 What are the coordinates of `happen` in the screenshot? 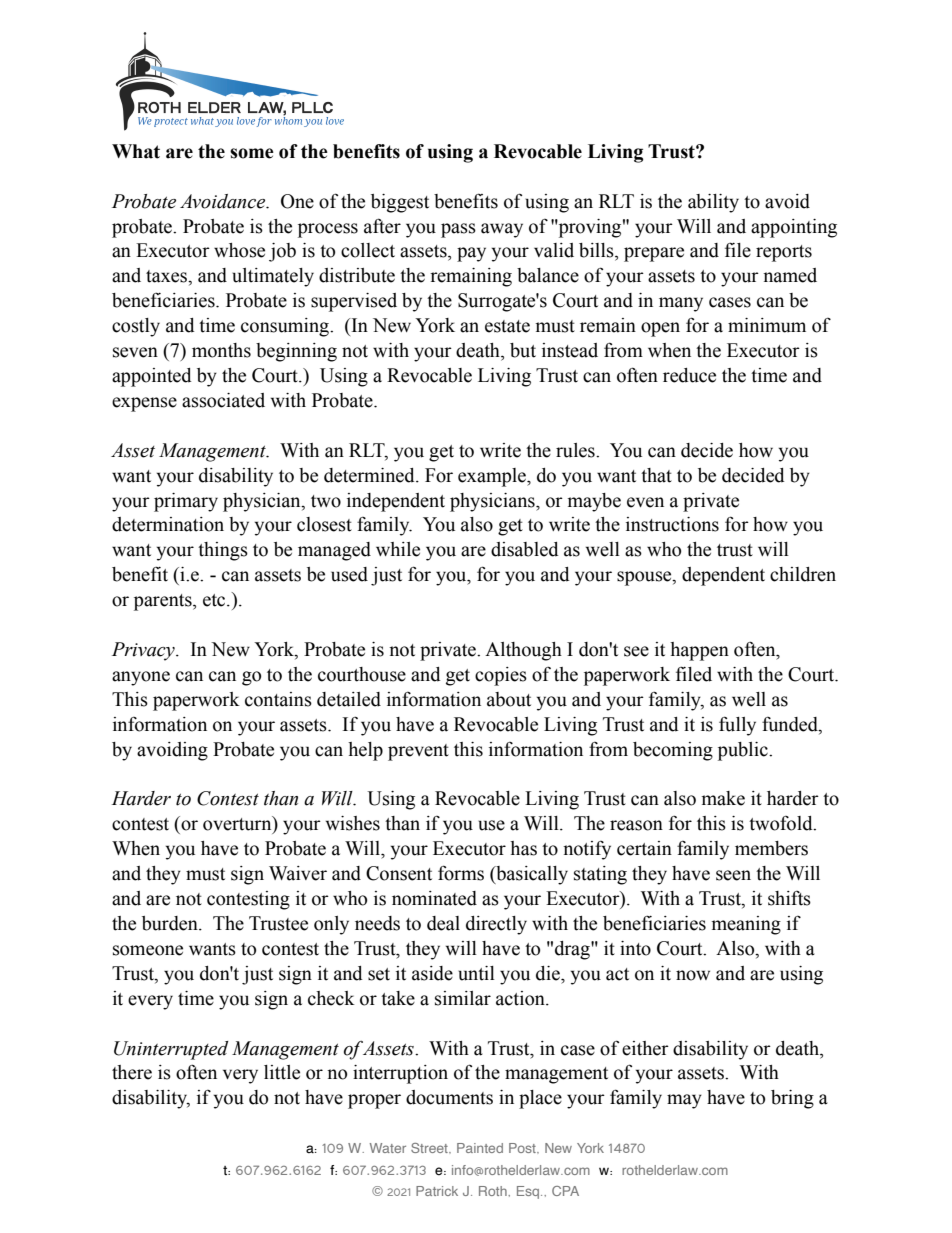 It's located at (699, 651).
